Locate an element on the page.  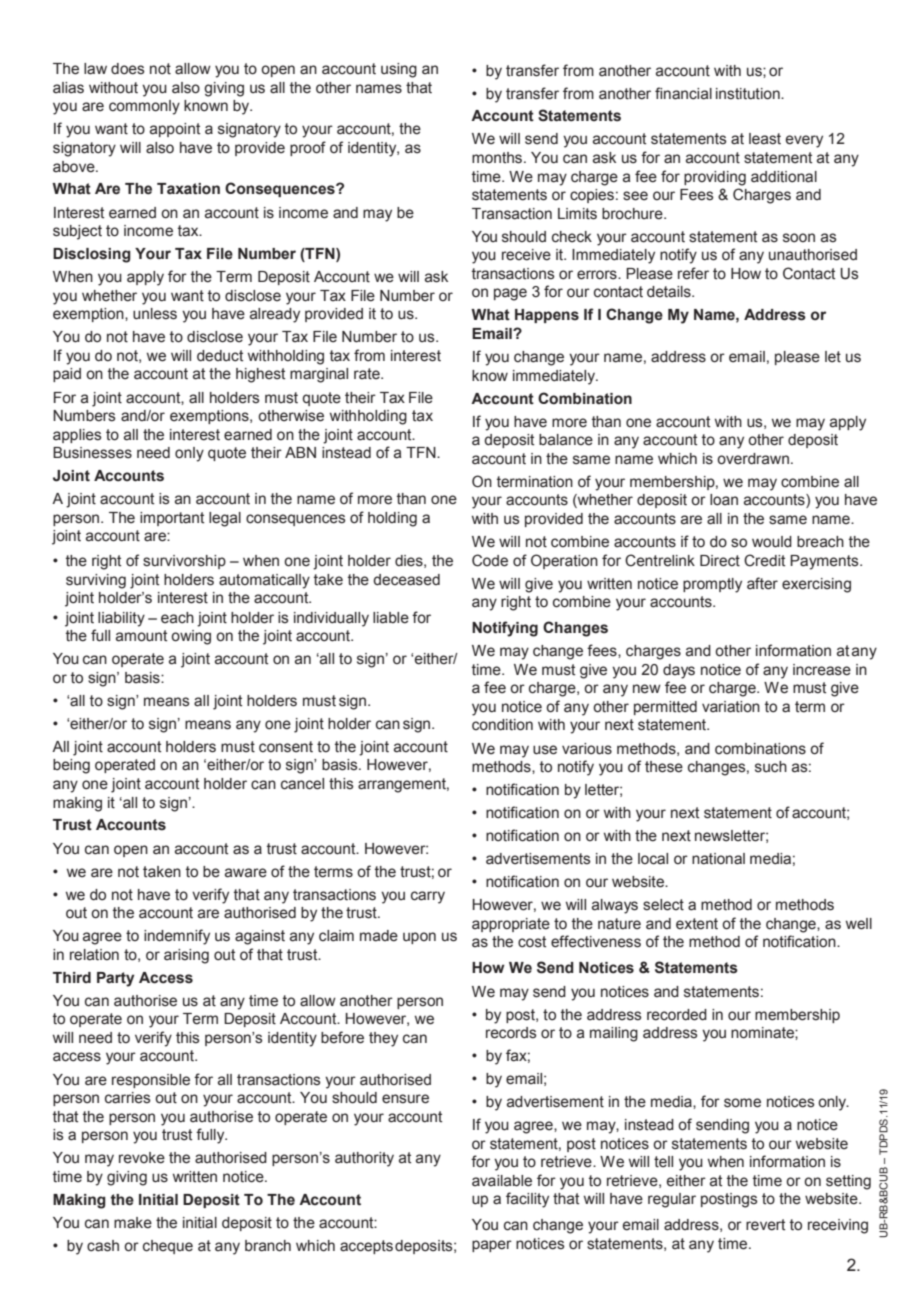
records is located at coordinates (511, 1033).
